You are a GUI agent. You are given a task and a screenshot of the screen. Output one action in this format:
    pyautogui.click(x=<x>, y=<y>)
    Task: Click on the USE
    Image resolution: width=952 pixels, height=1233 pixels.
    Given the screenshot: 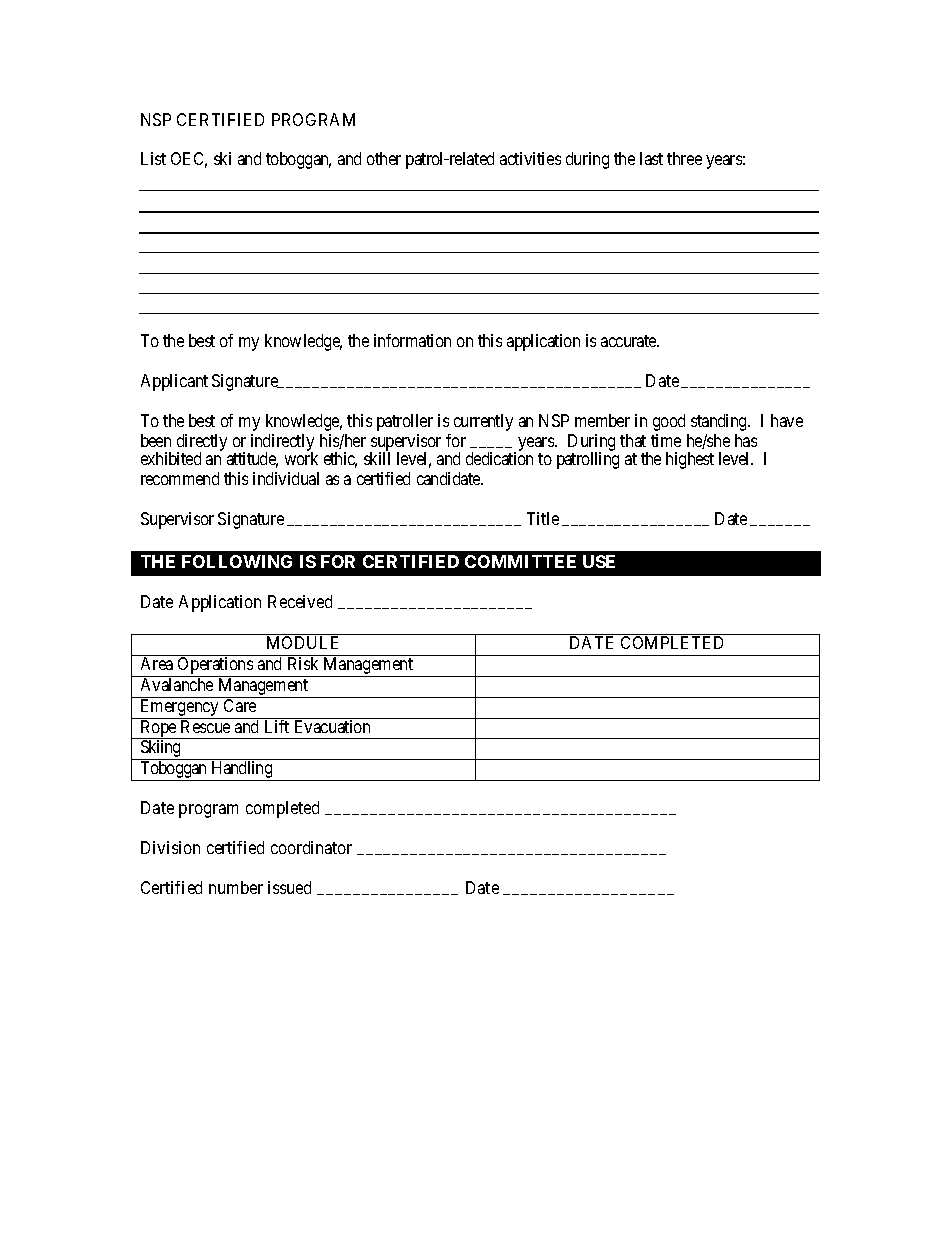 What is the action you would take?
    pyautogui.click(x=599, y=561)
